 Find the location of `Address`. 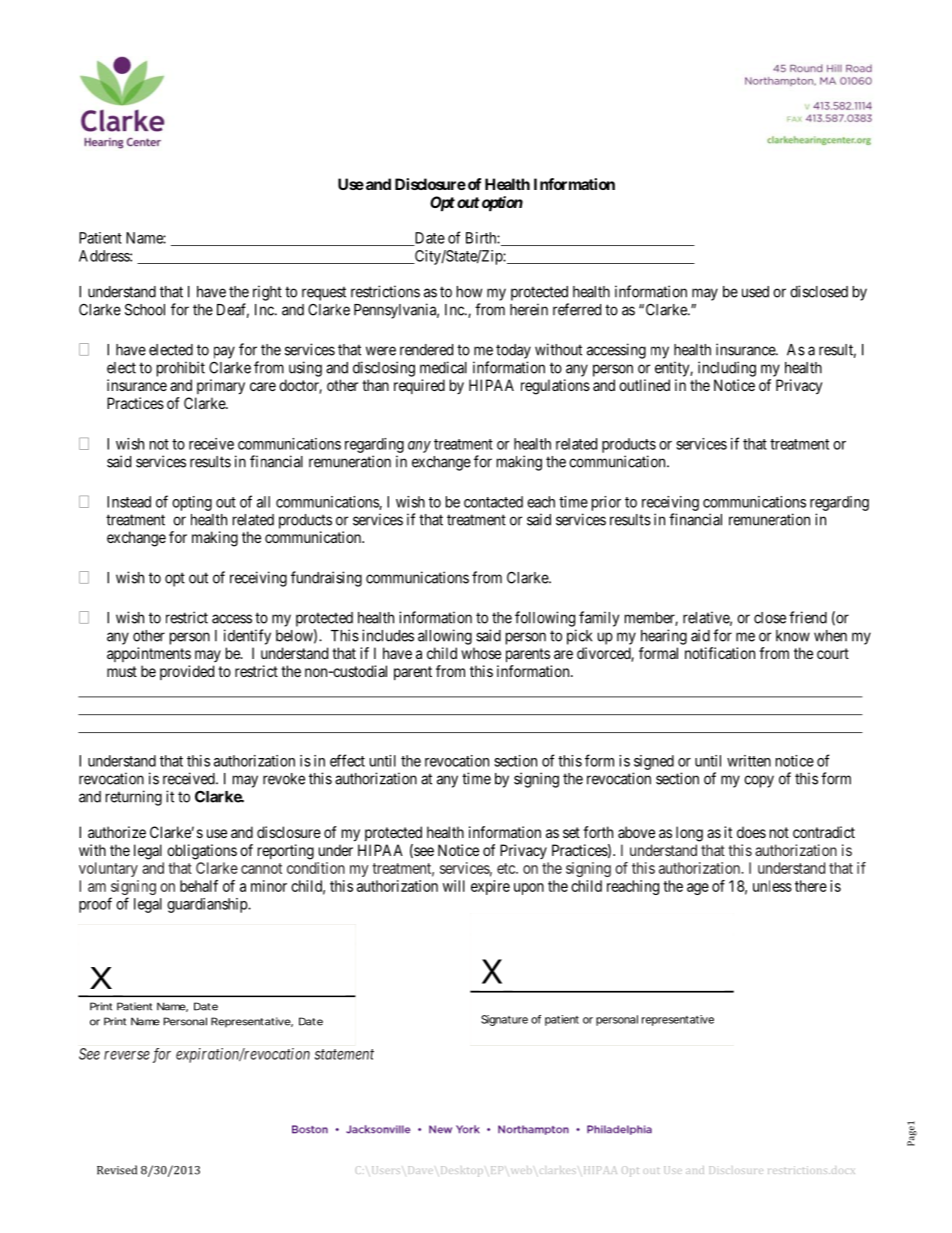

Address is located at coordinates (105, 256).
